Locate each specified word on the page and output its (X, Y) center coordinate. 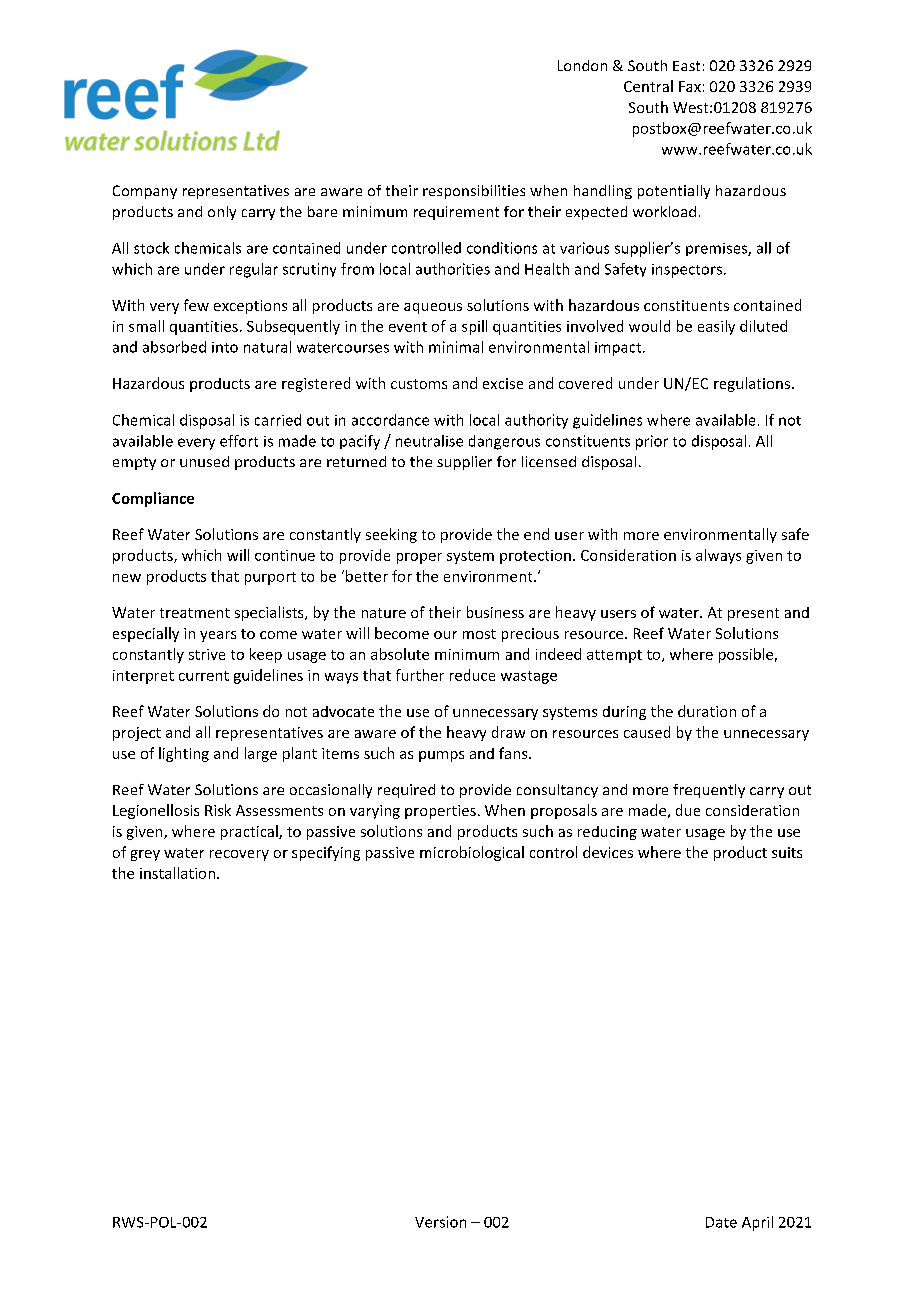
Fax (690, 86)
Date (721, 1222)
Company (145, 192)
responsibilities (474, 192)
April (757, 1223)
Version (440, 1222)
